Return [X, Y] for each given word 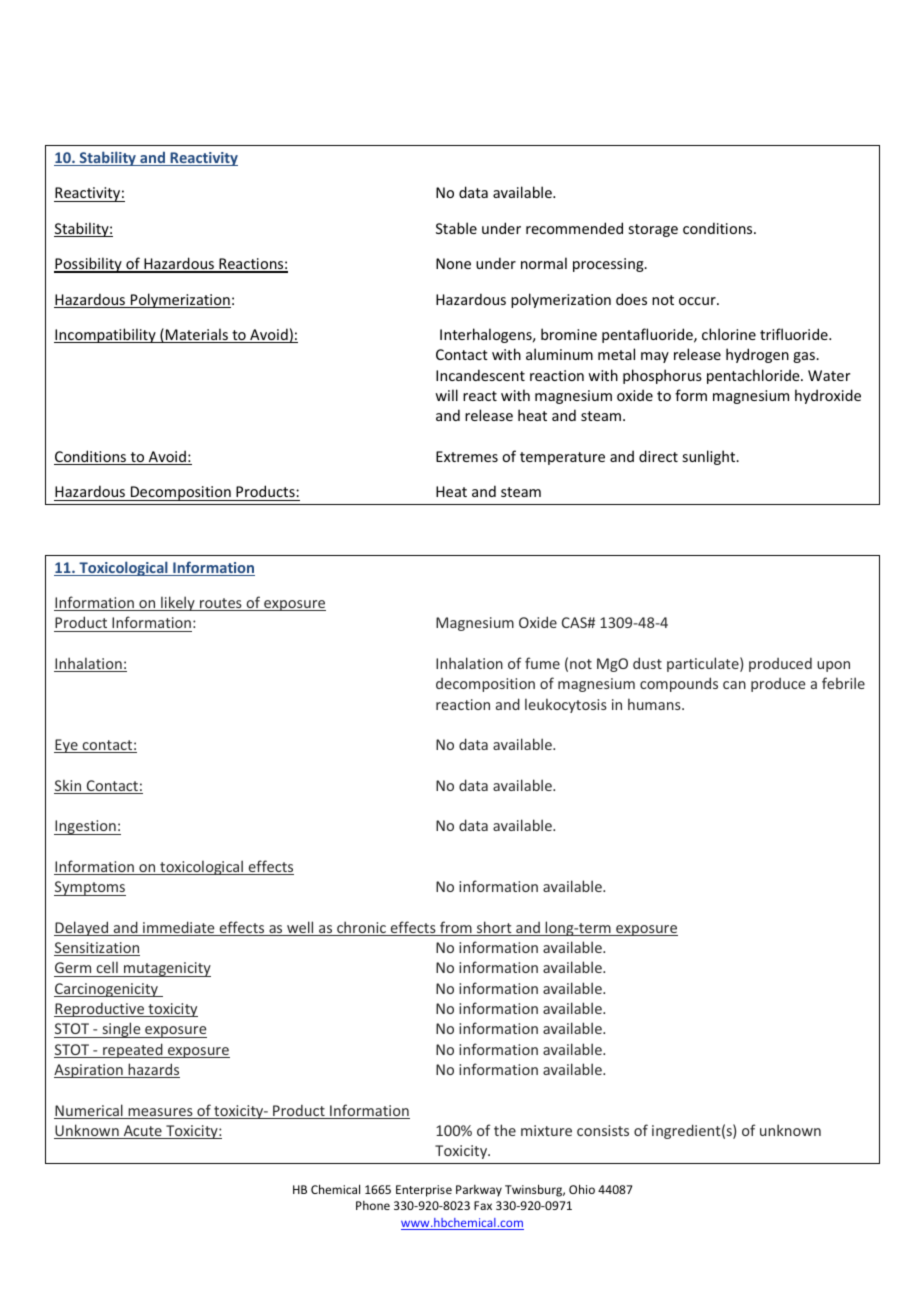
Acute [142, 1132]
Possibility [89, 265]
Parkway [479, 1191]
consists [603, 1130]
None [453, 263]
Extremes [467, 456]
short [494, 928]
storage [653, 230]
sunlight [710, 457]
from [456, 928]
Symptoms [90, 888]
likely [178, 603]
